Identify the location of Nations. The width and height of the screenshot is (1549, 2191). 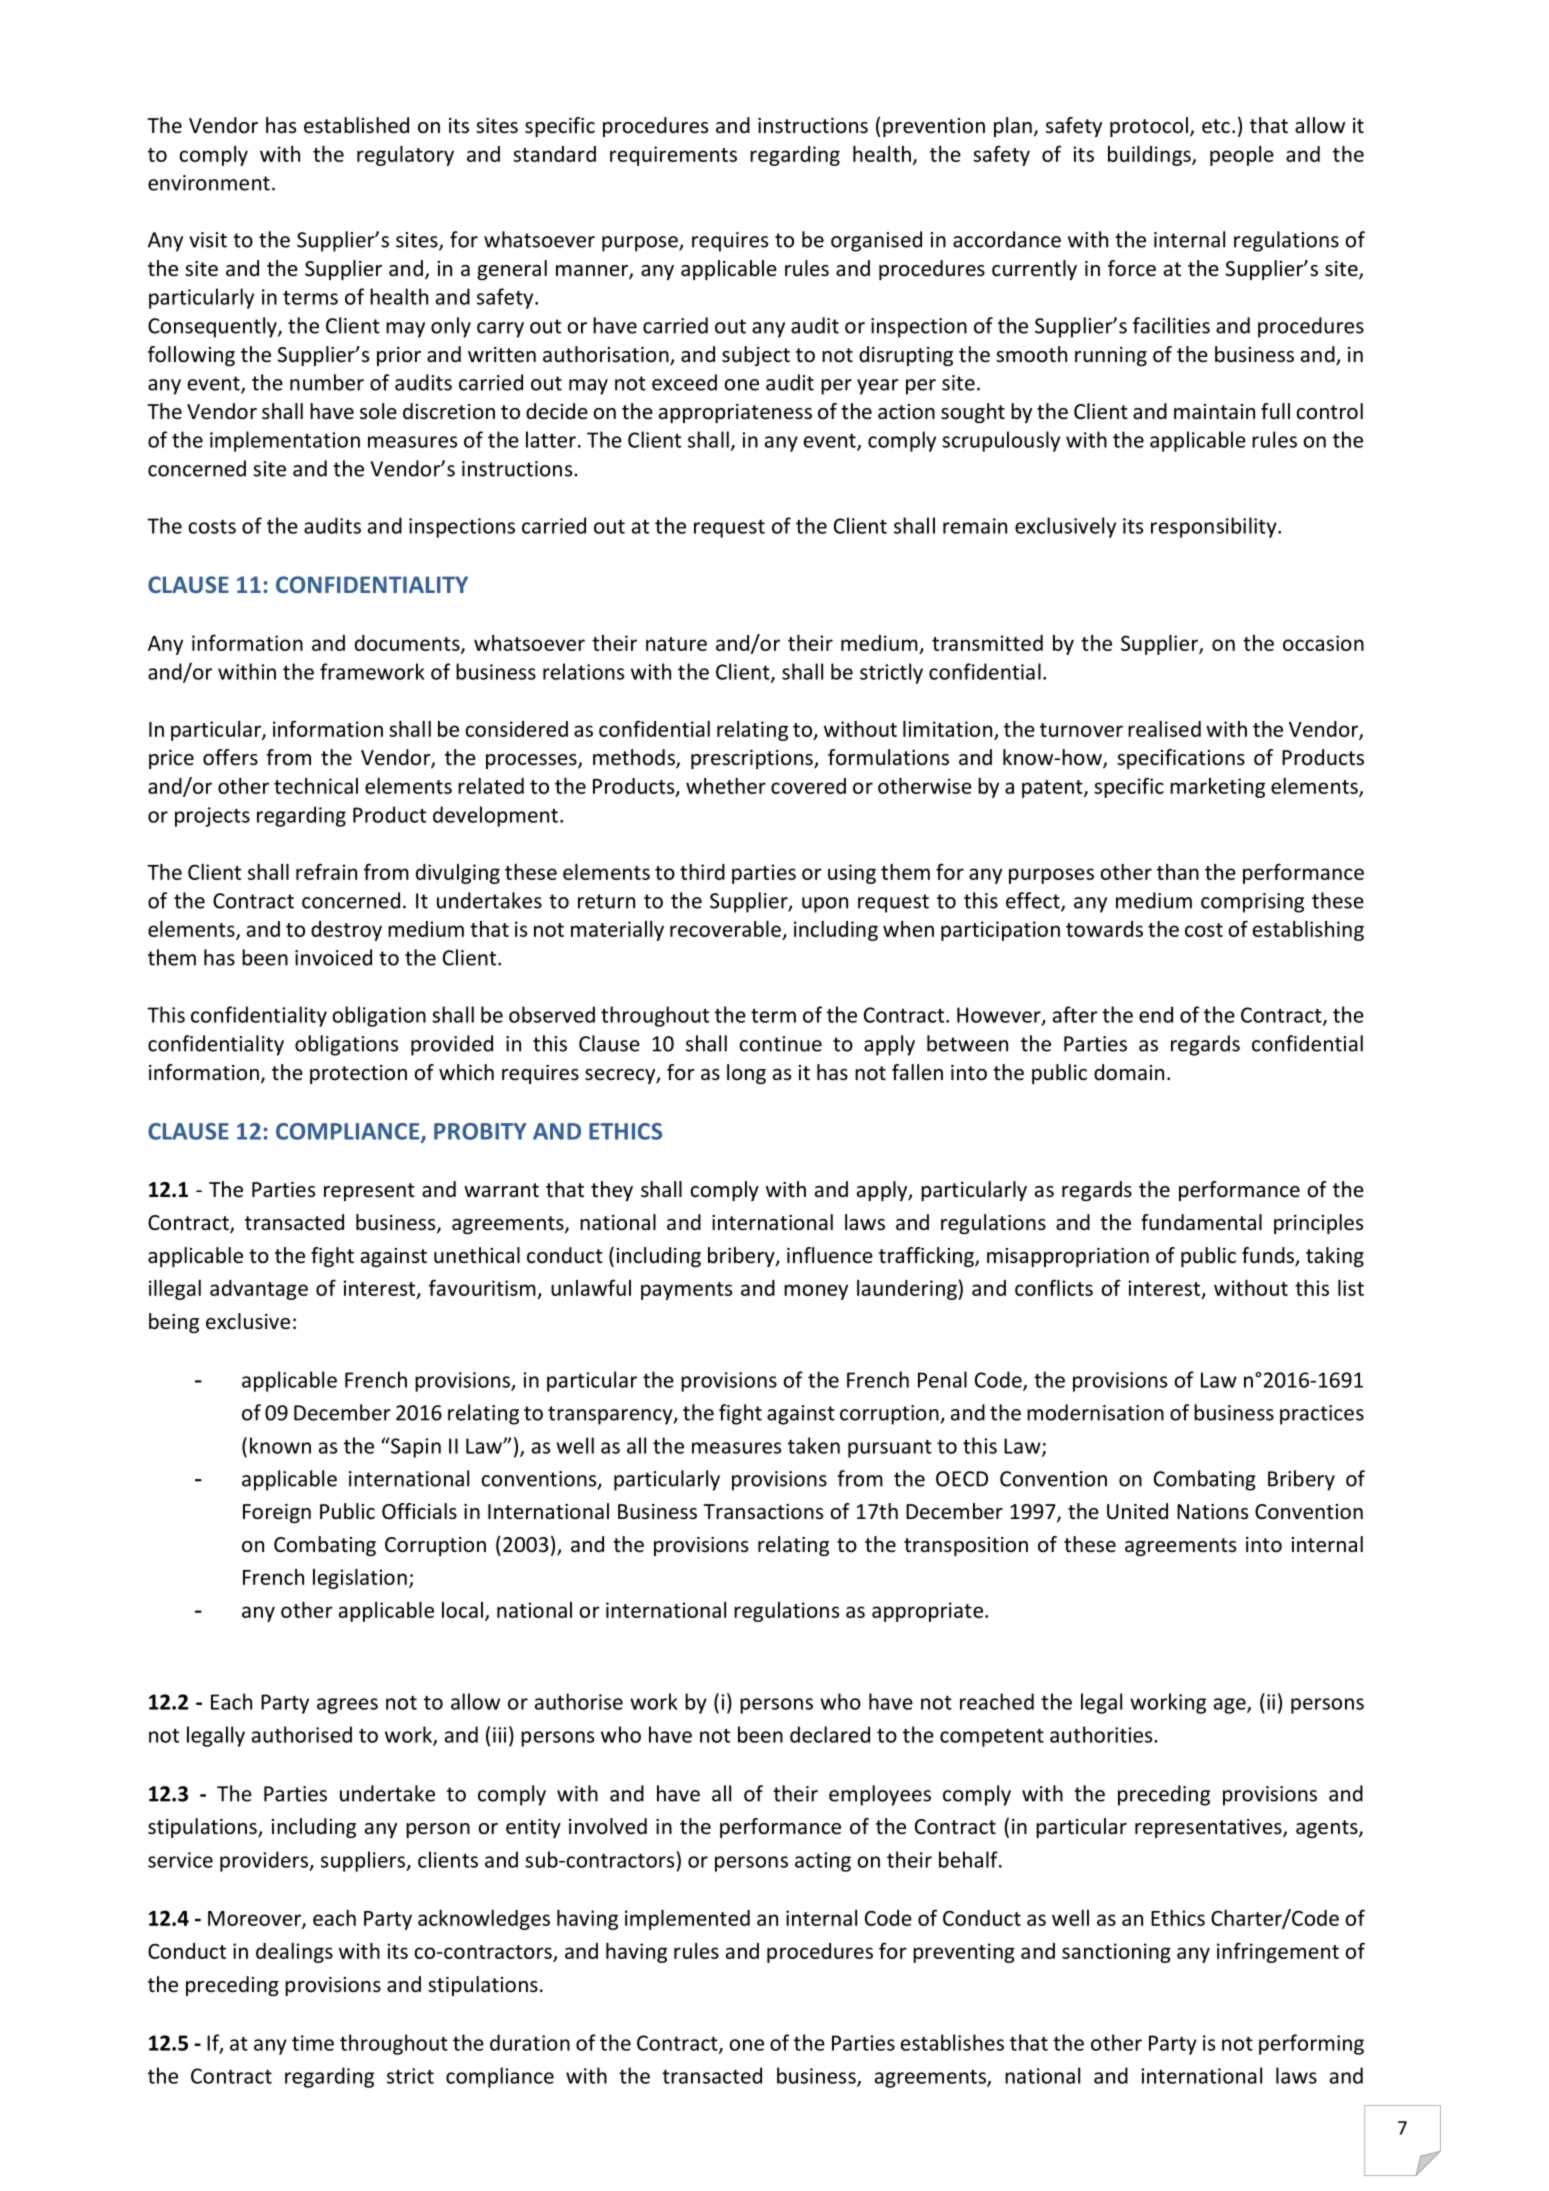
(1212, 1512).
